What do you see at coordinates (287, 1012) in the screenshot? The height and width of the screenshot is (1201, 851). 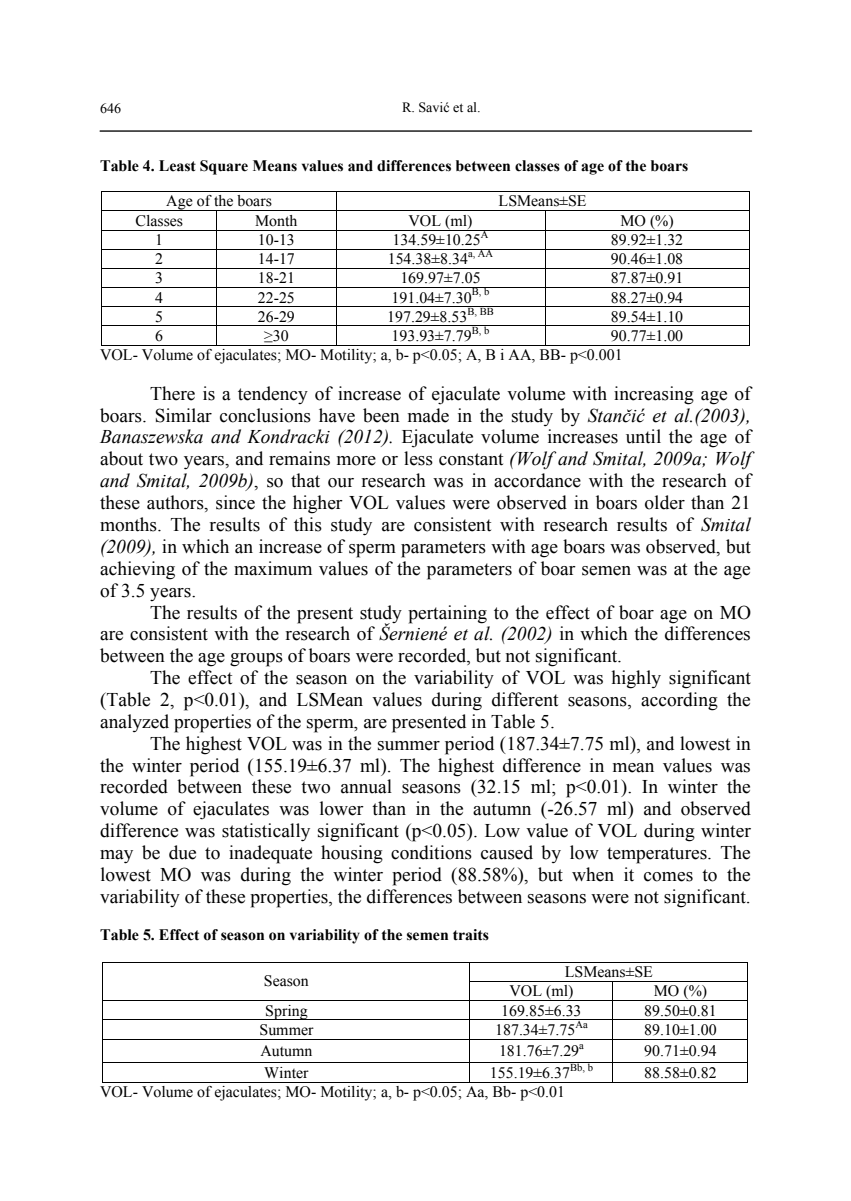 I see `Spring` at bounding box center [287, 1012].
